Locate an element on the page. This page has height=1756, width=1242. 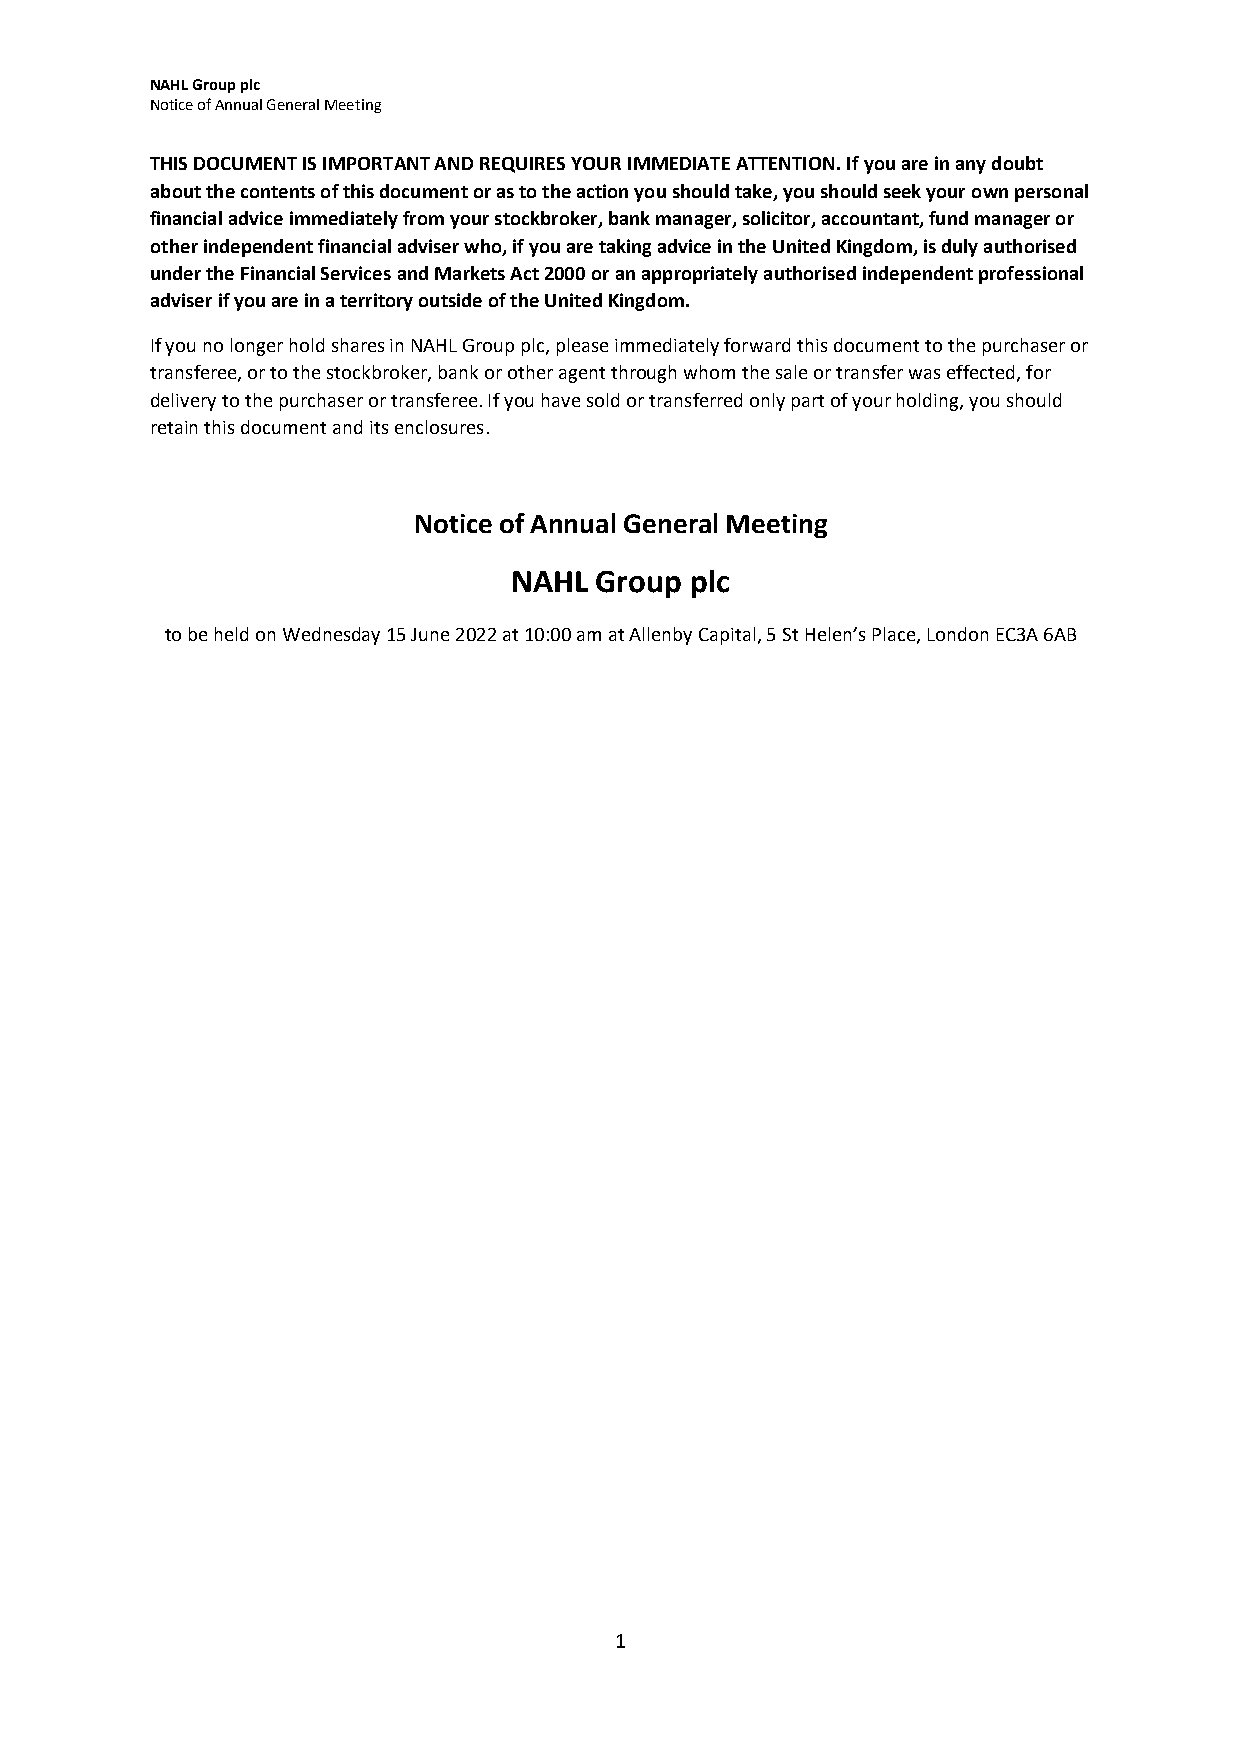
was is located at coordinates (924, 374).
